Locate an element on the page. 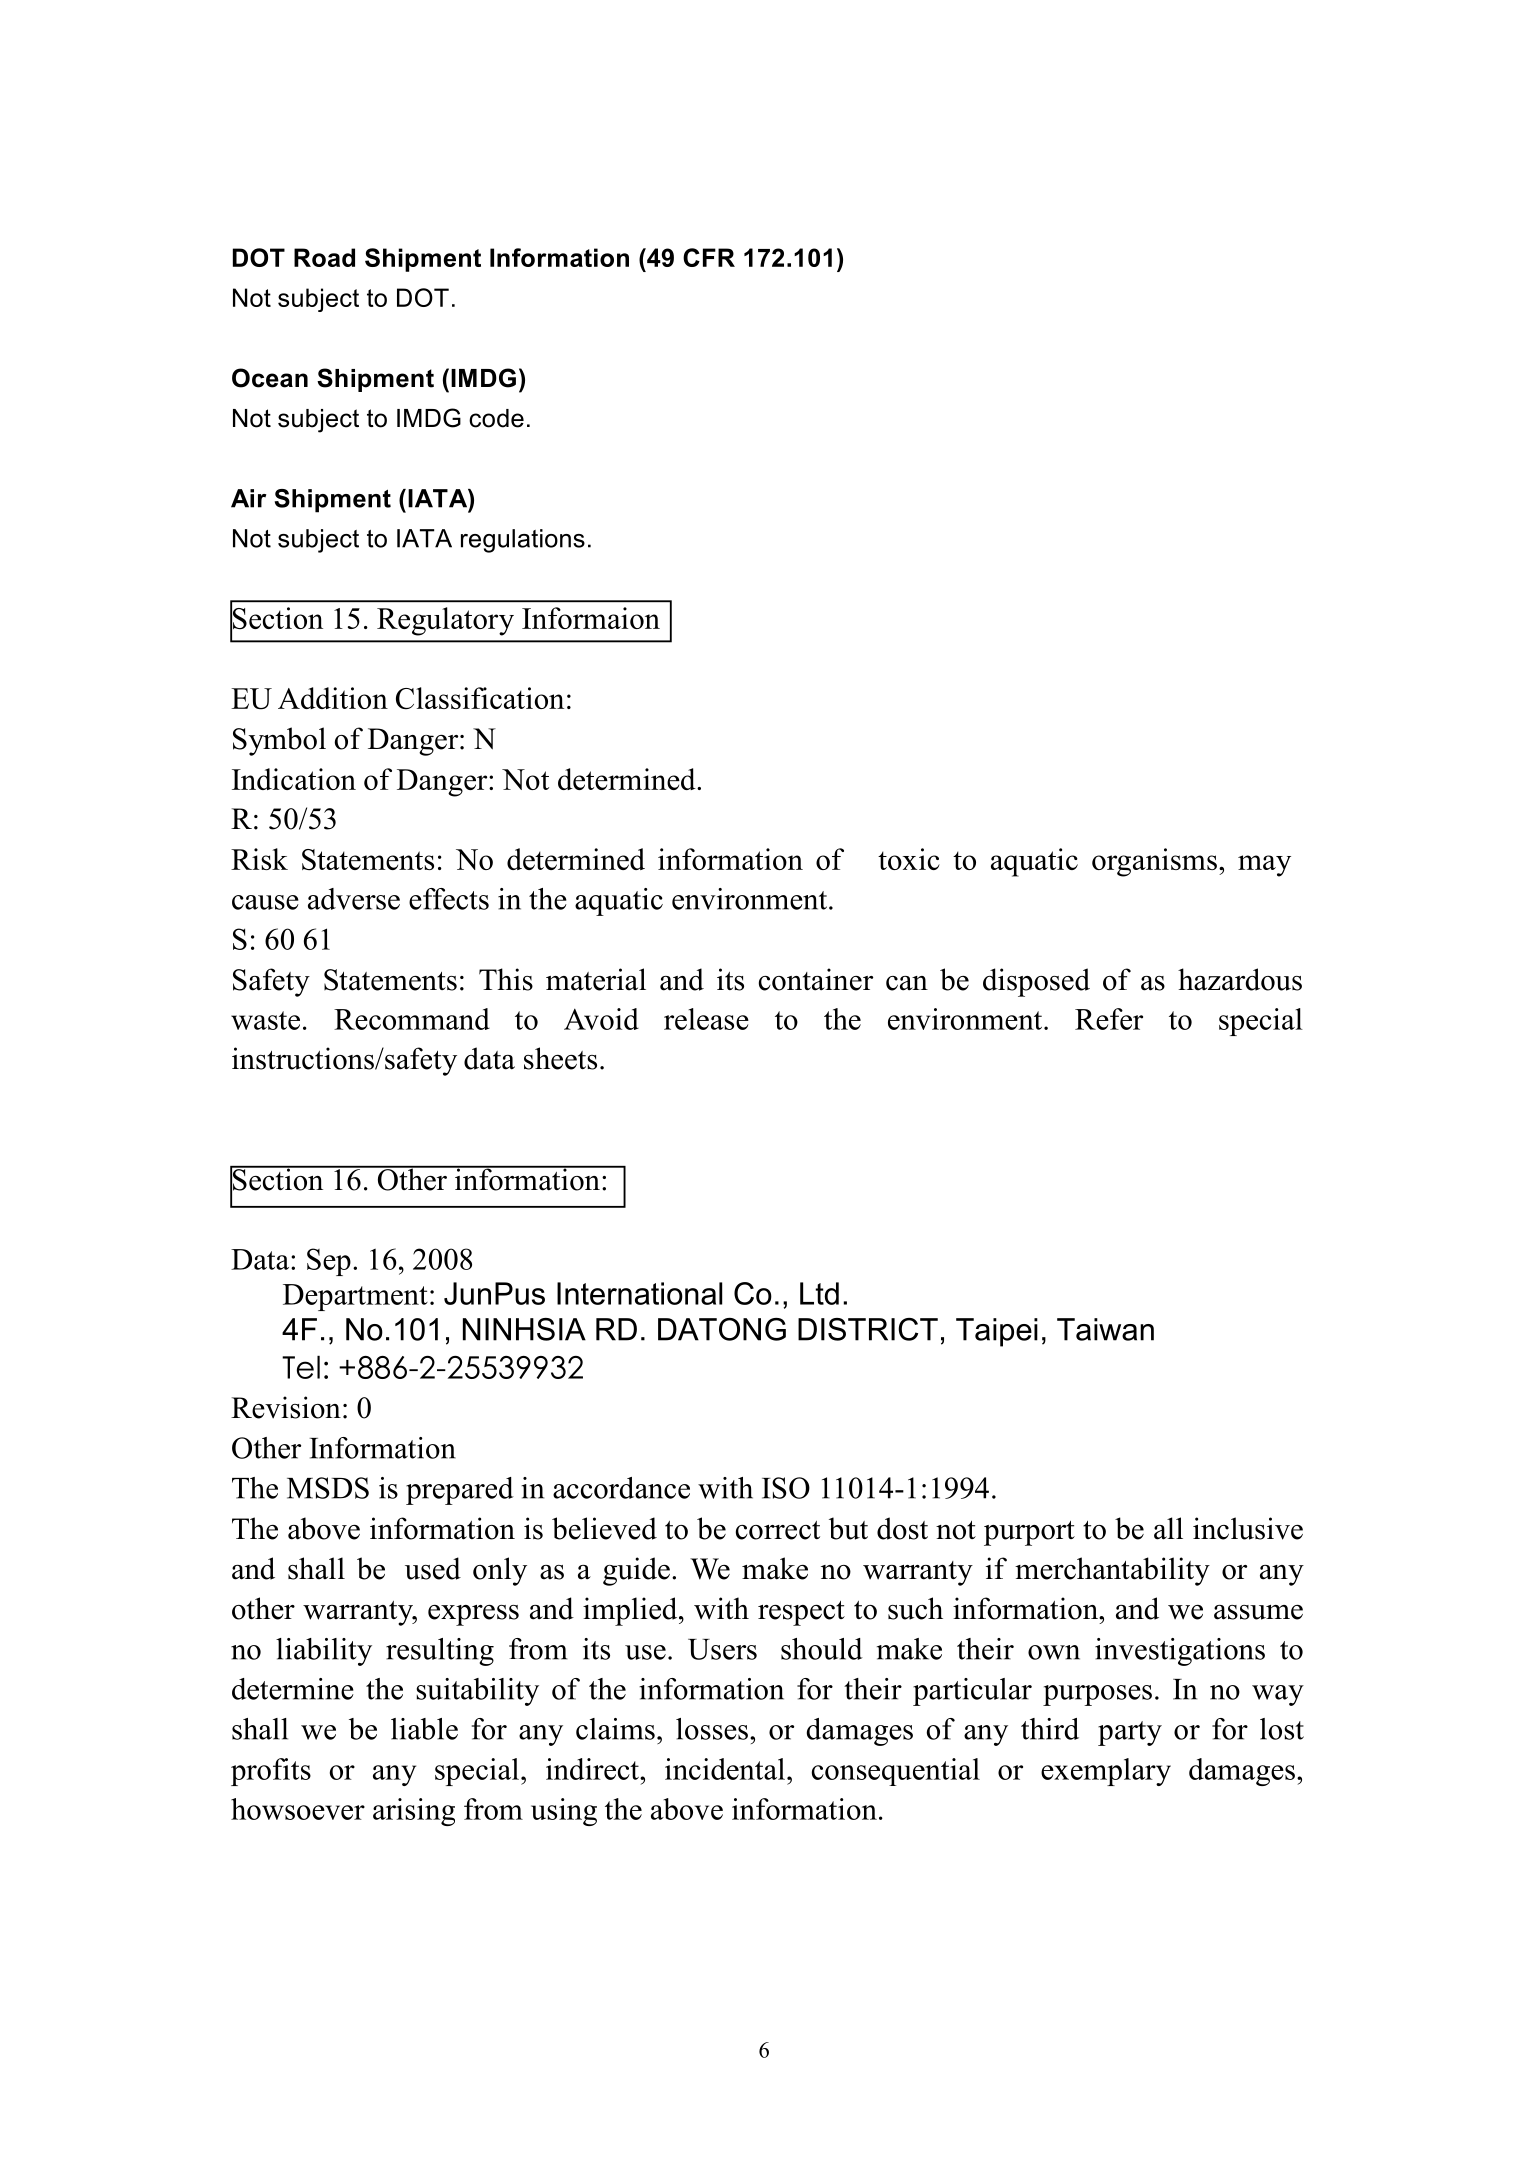  waste is located at coordinates (265, 1020).
